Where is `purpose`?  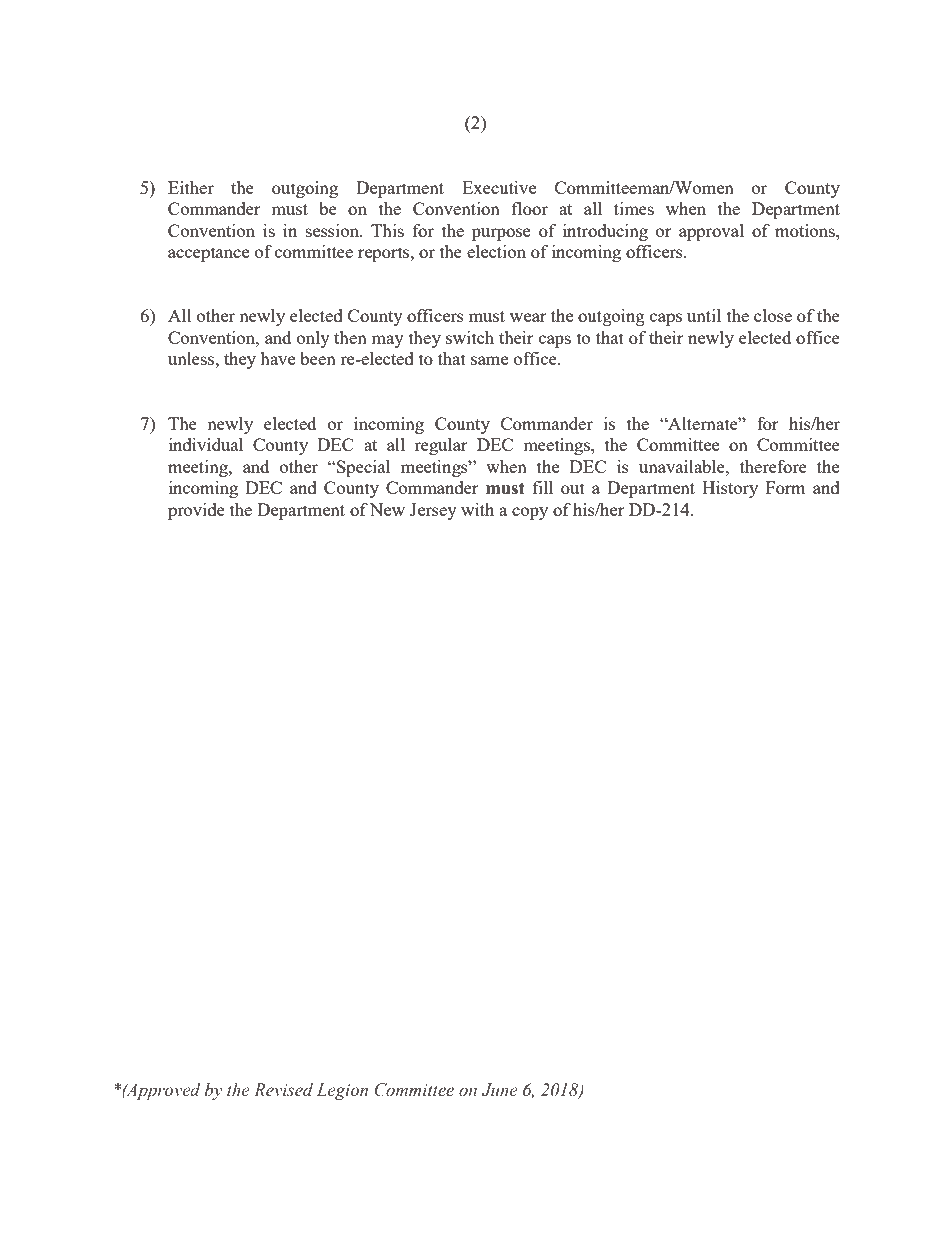
purpose is located at coordinates (501, 234).
